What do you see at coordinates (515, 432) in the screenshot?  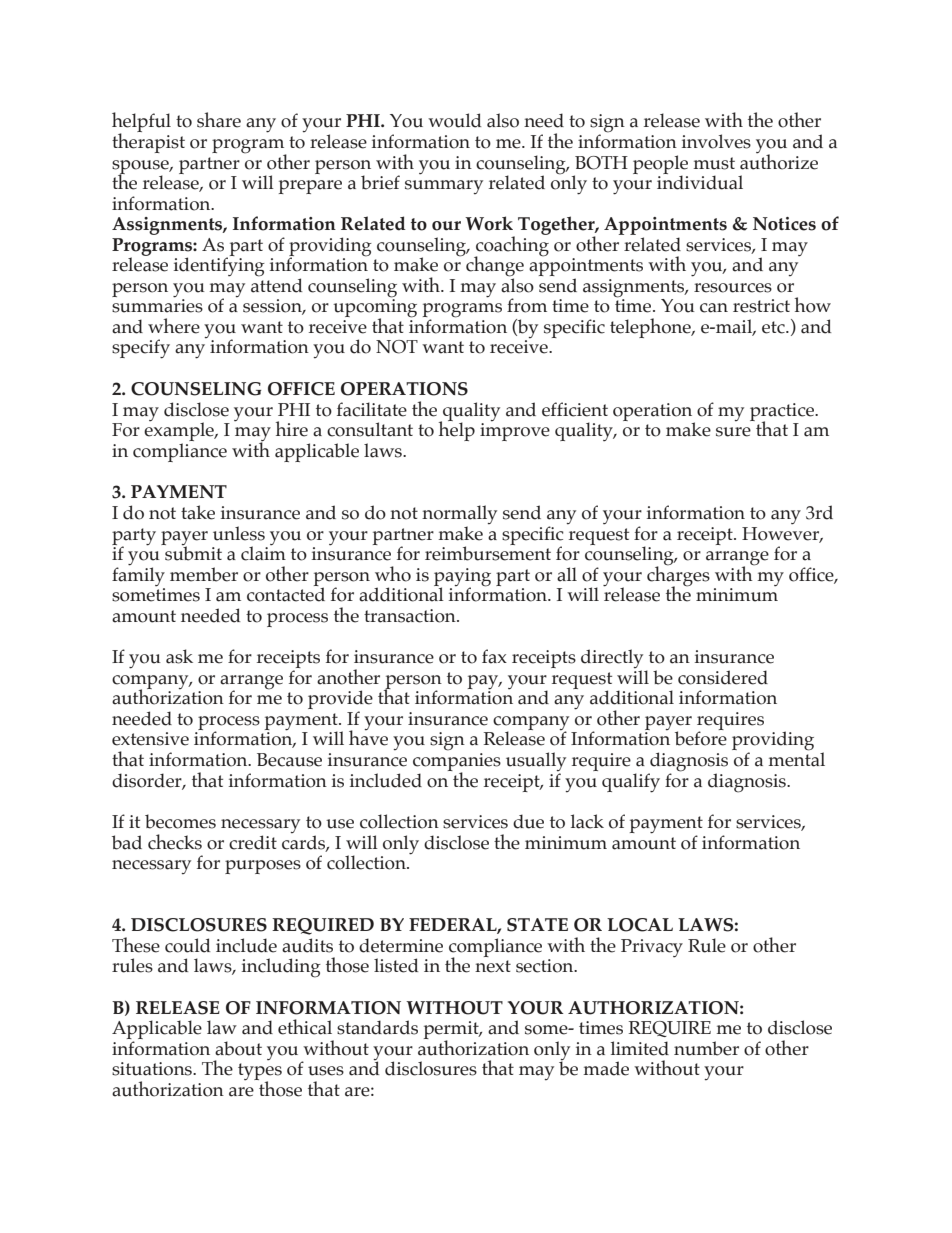 I see `improve` at bounding box center [515, 432].
